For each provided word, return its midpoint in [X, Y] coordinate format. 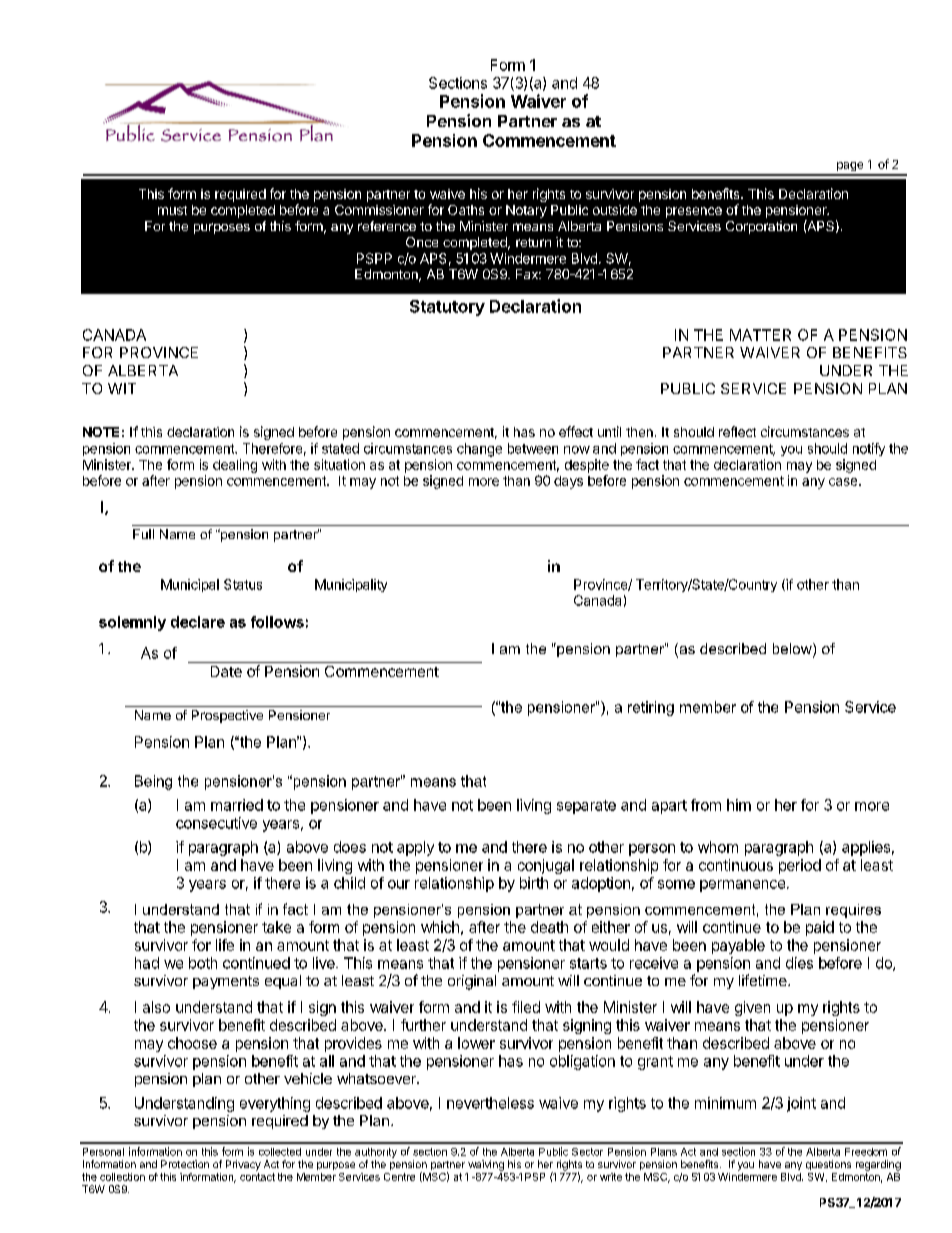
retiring [651, 708]
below [793, 650]
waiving [486, 1165]
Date [226, 671]
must [172, 210]
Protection [185, 1164]
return [533, 242]
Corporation [761, 227]
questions [828, 1165]
